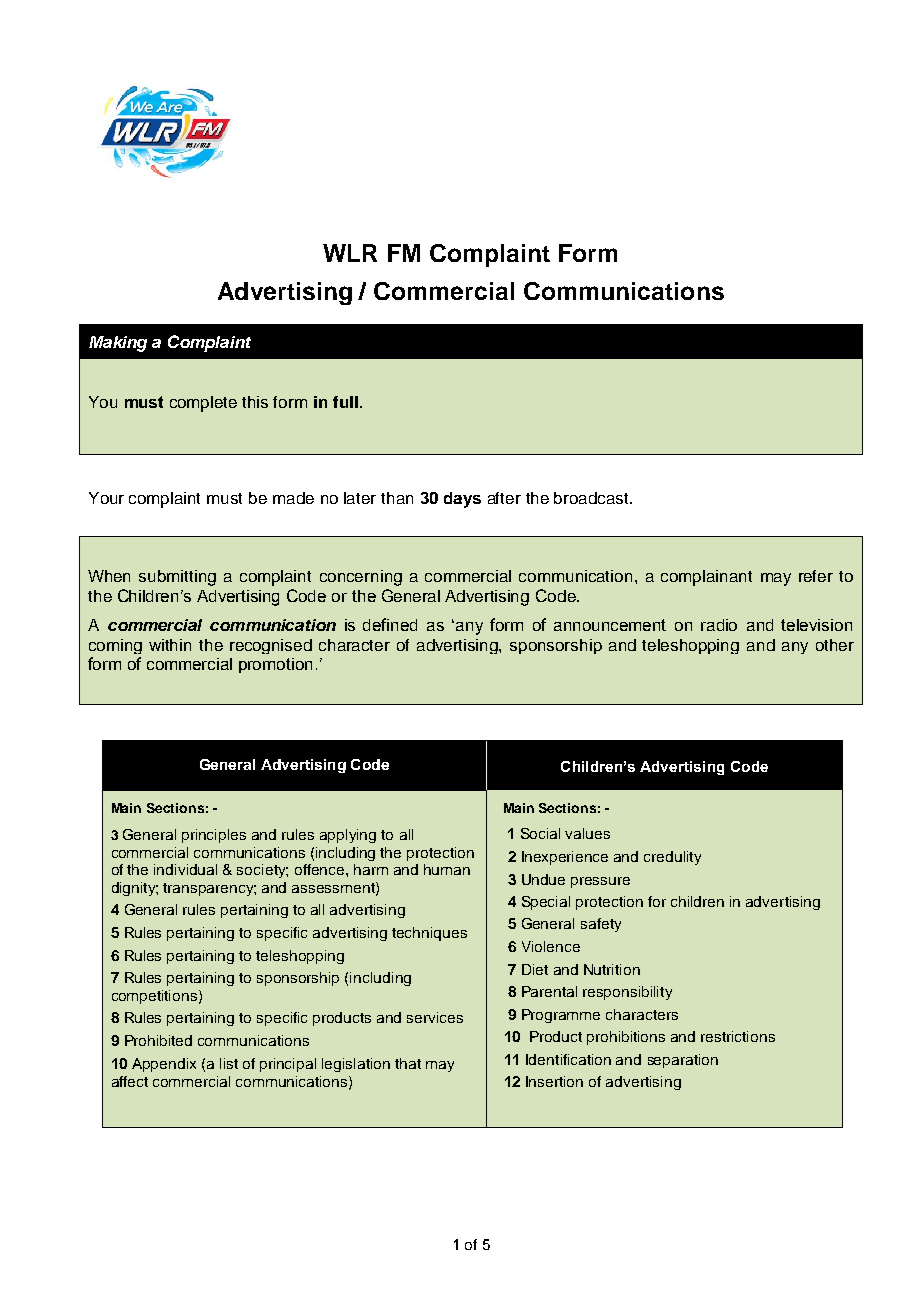 The image size is (924, 1308). Describe the element at coordinates (592, 498) in the screenshot. I see `broadcast` at that location.
